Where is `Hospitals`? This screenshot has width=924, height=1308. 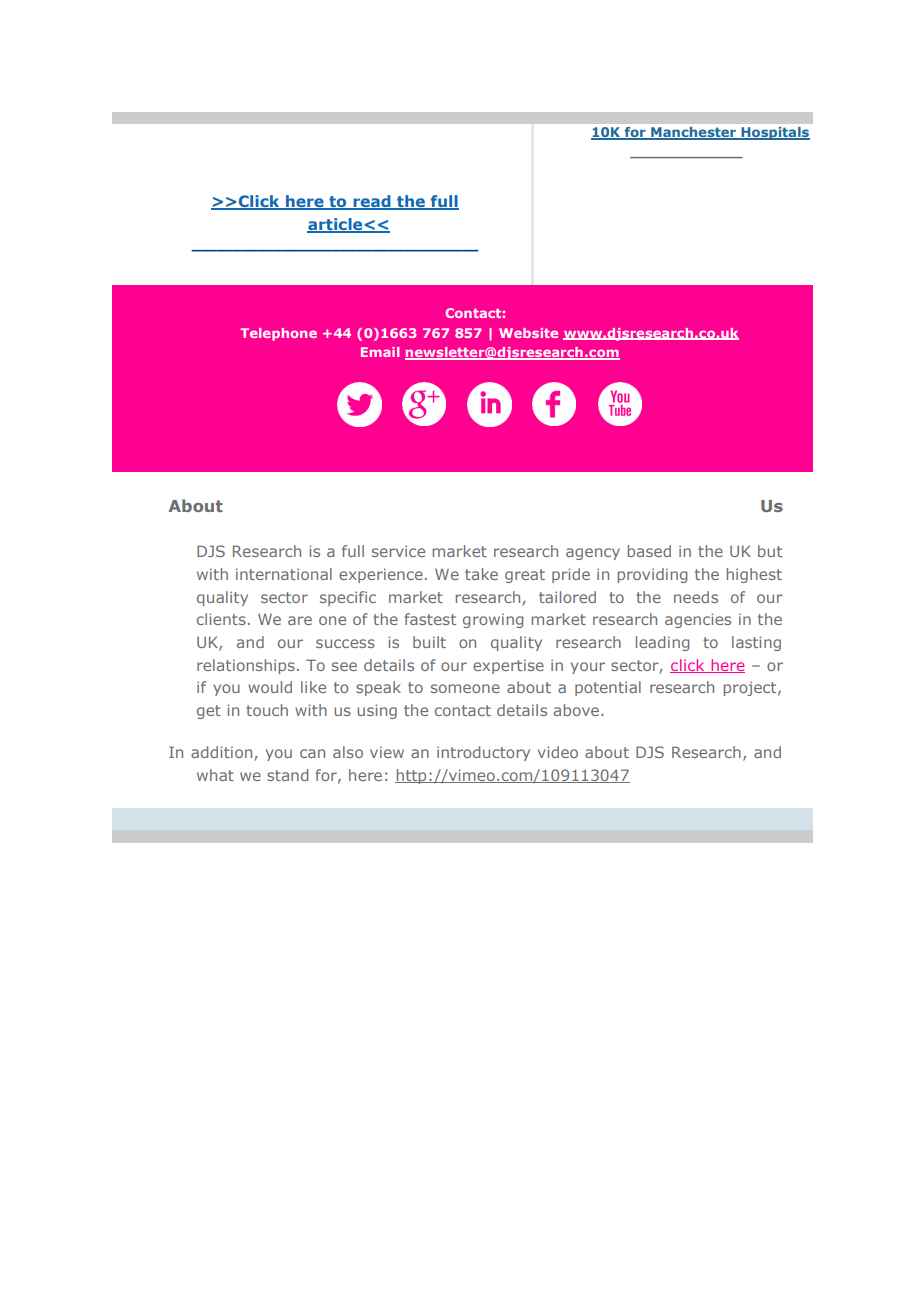
Hospitals is located at coordinates (774, 133).
